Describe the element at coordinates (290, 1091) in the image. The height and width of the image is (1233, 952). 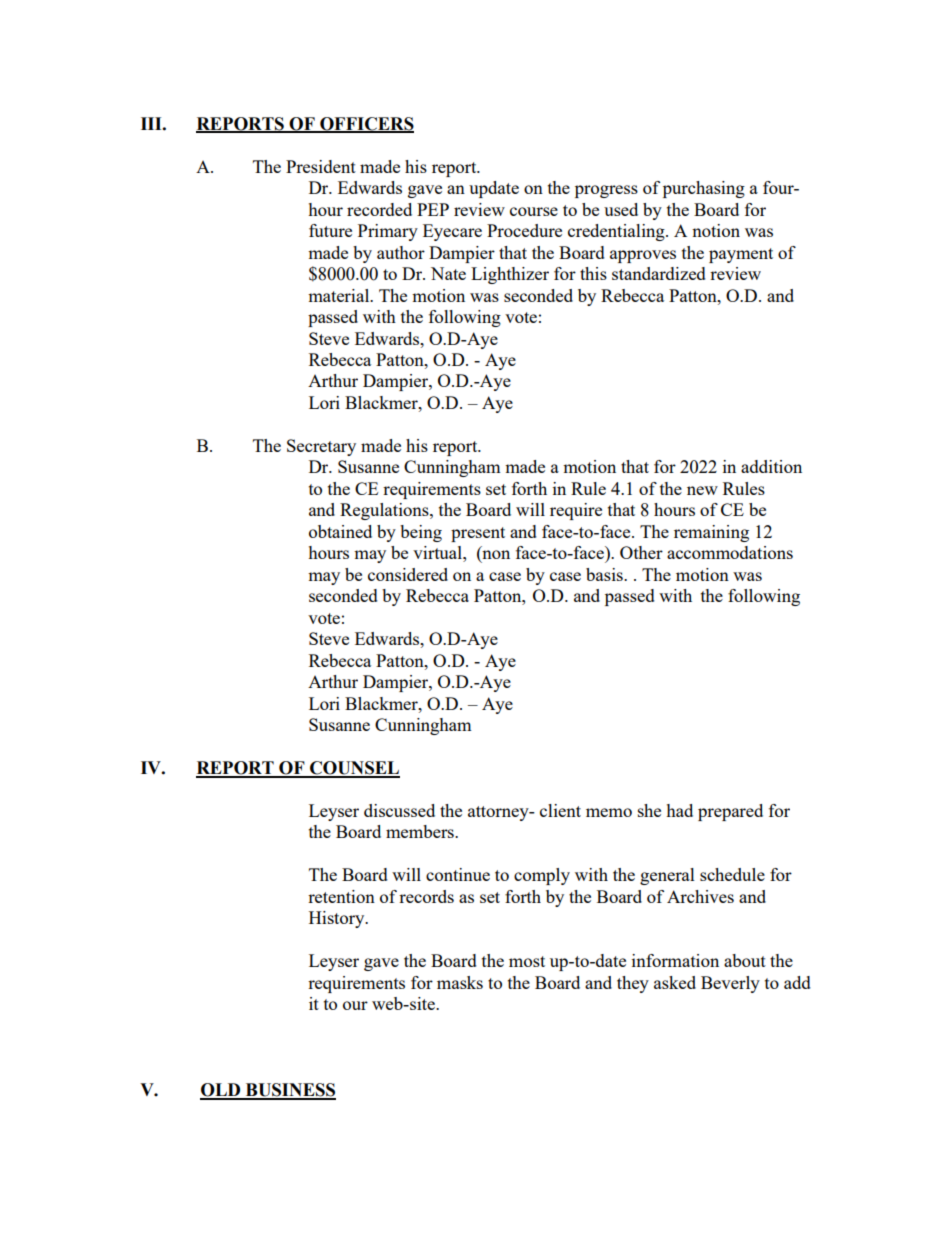
I see `BUSINESS` at that location.
